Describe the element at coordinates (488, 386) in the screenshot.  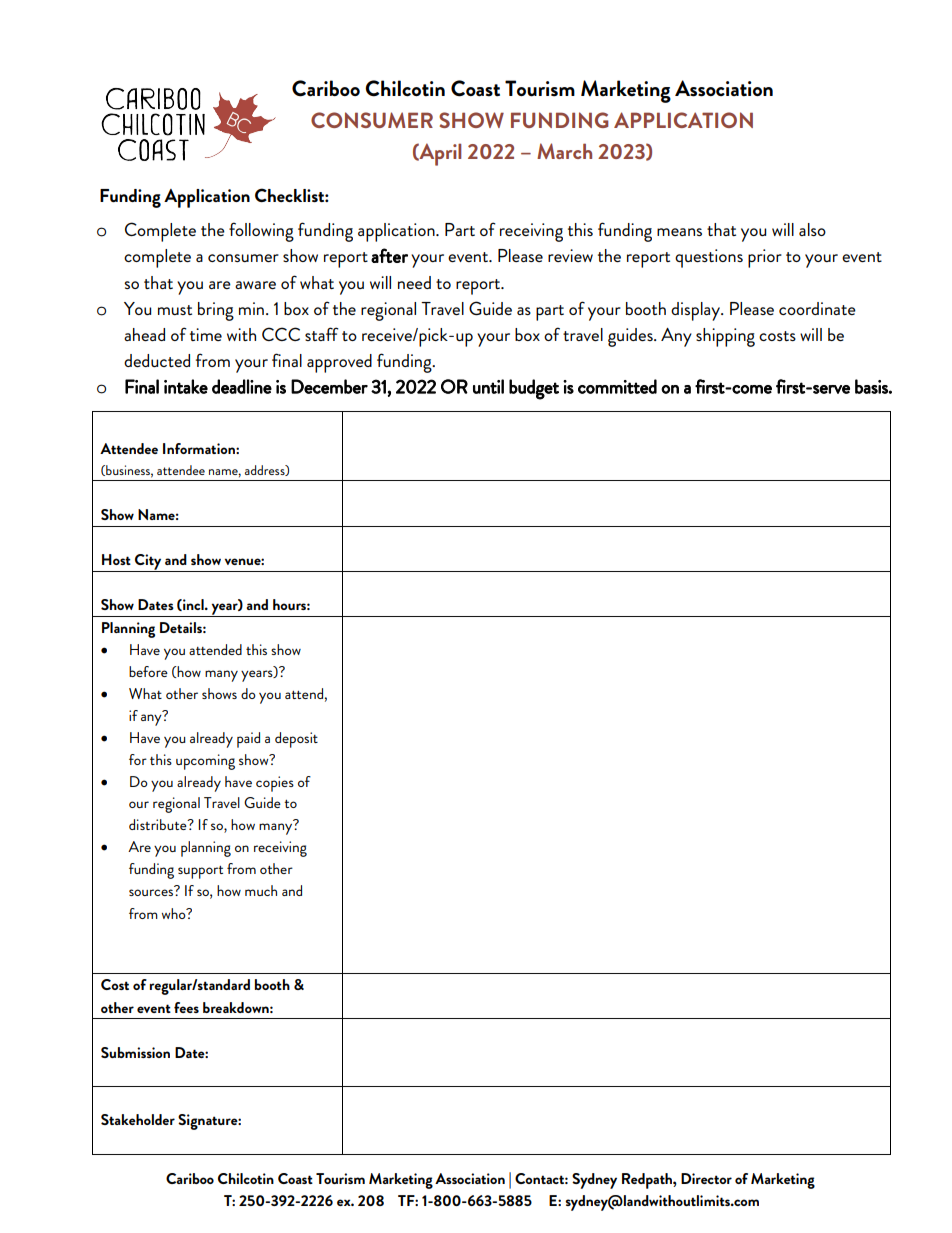
I see `until` at that location.
